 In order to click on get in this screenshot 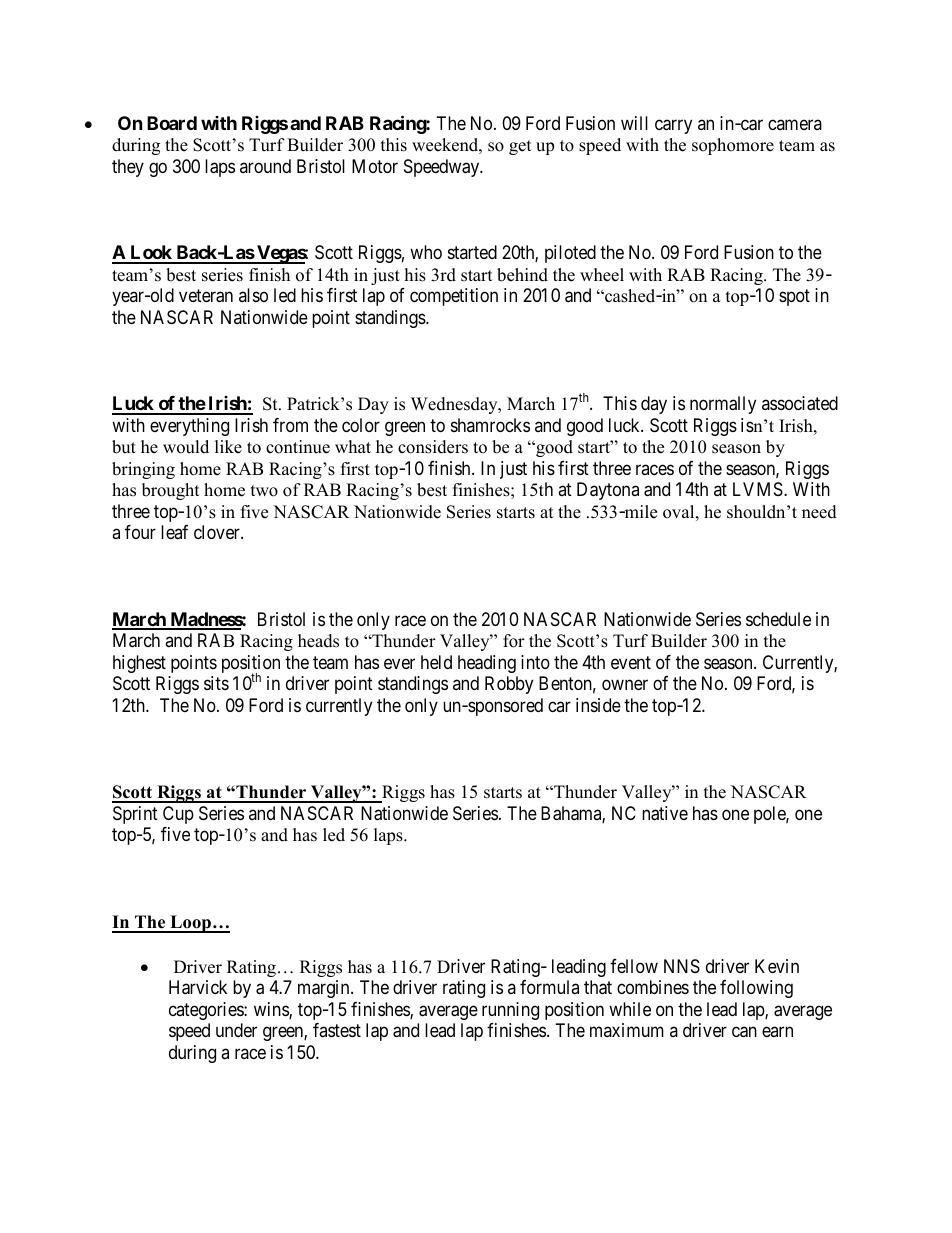, I will do `click(520, 147)`.
